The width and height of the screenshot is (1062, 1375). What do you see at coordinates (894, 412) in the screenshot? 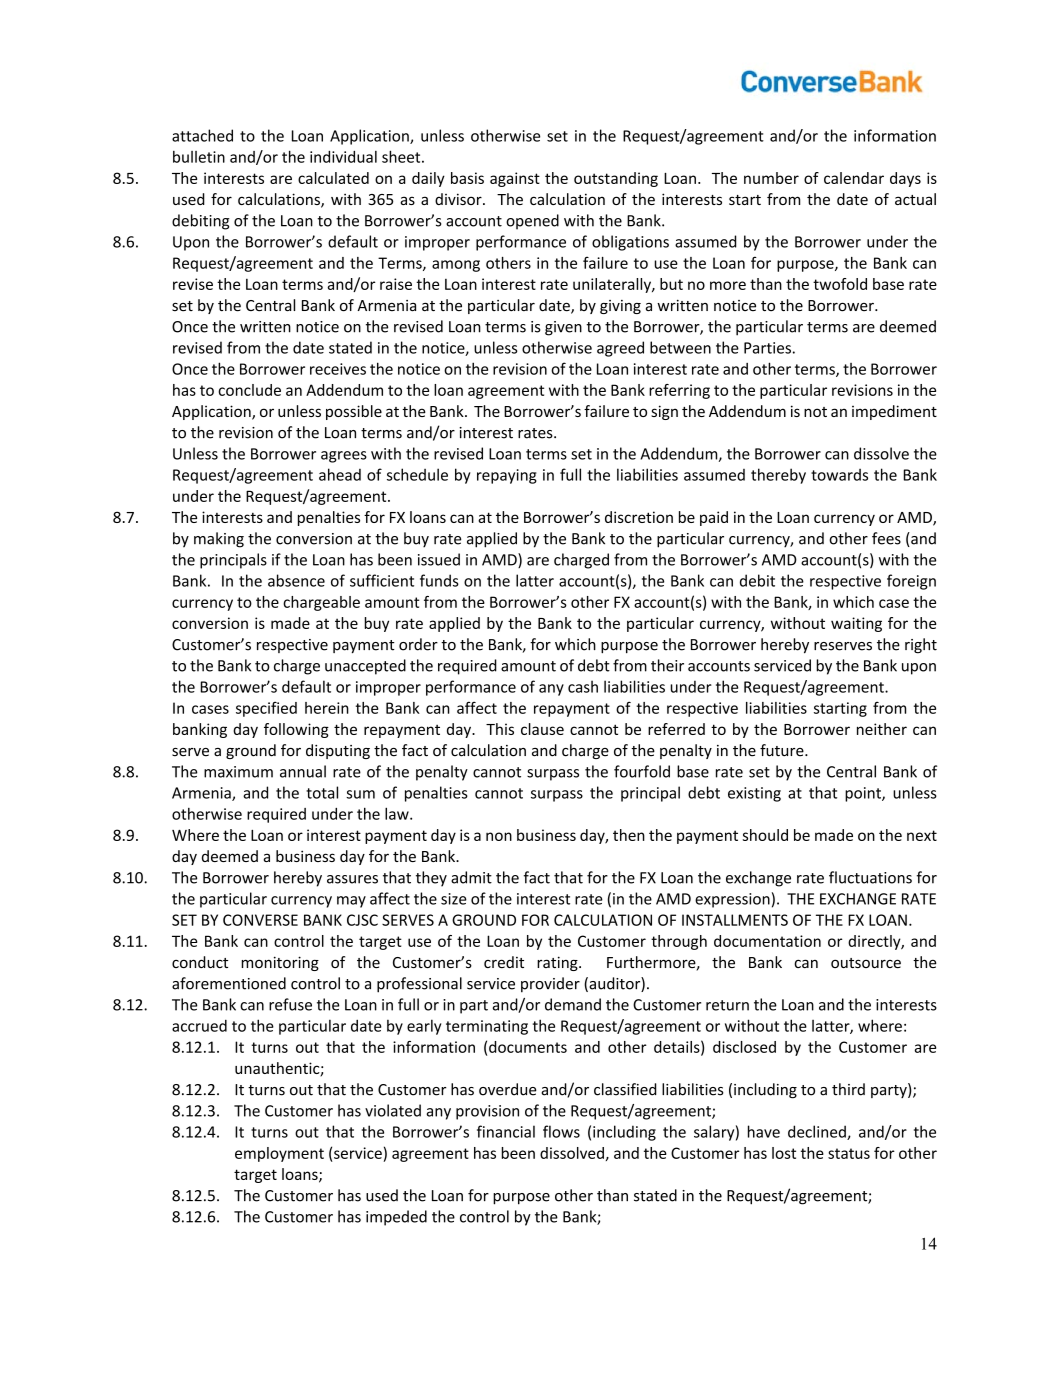
I see `impediment` at bounding box center [894, 412].
